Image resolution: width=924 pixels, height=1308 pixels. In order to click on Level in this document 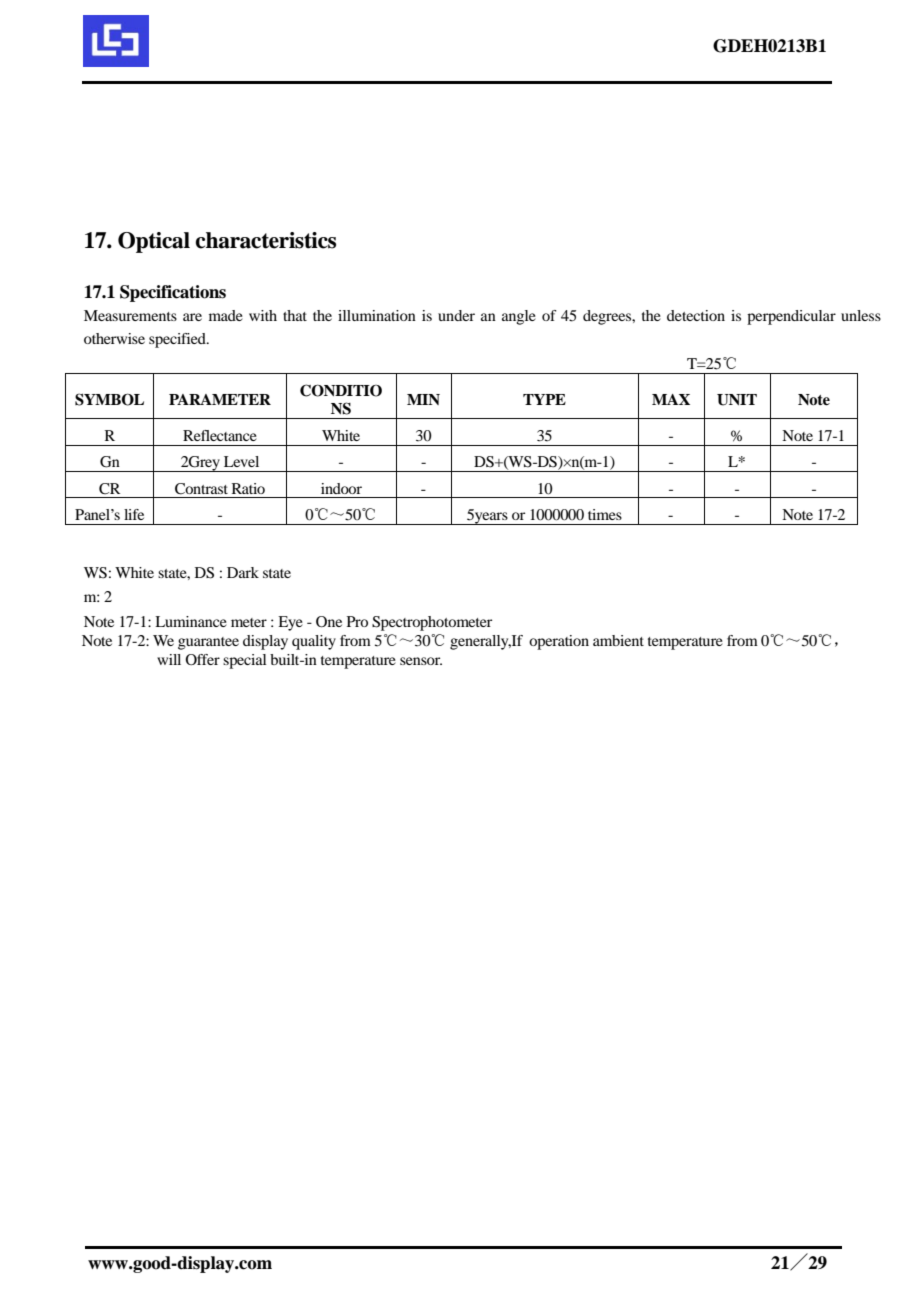, I will do `click(241, 461)`.
